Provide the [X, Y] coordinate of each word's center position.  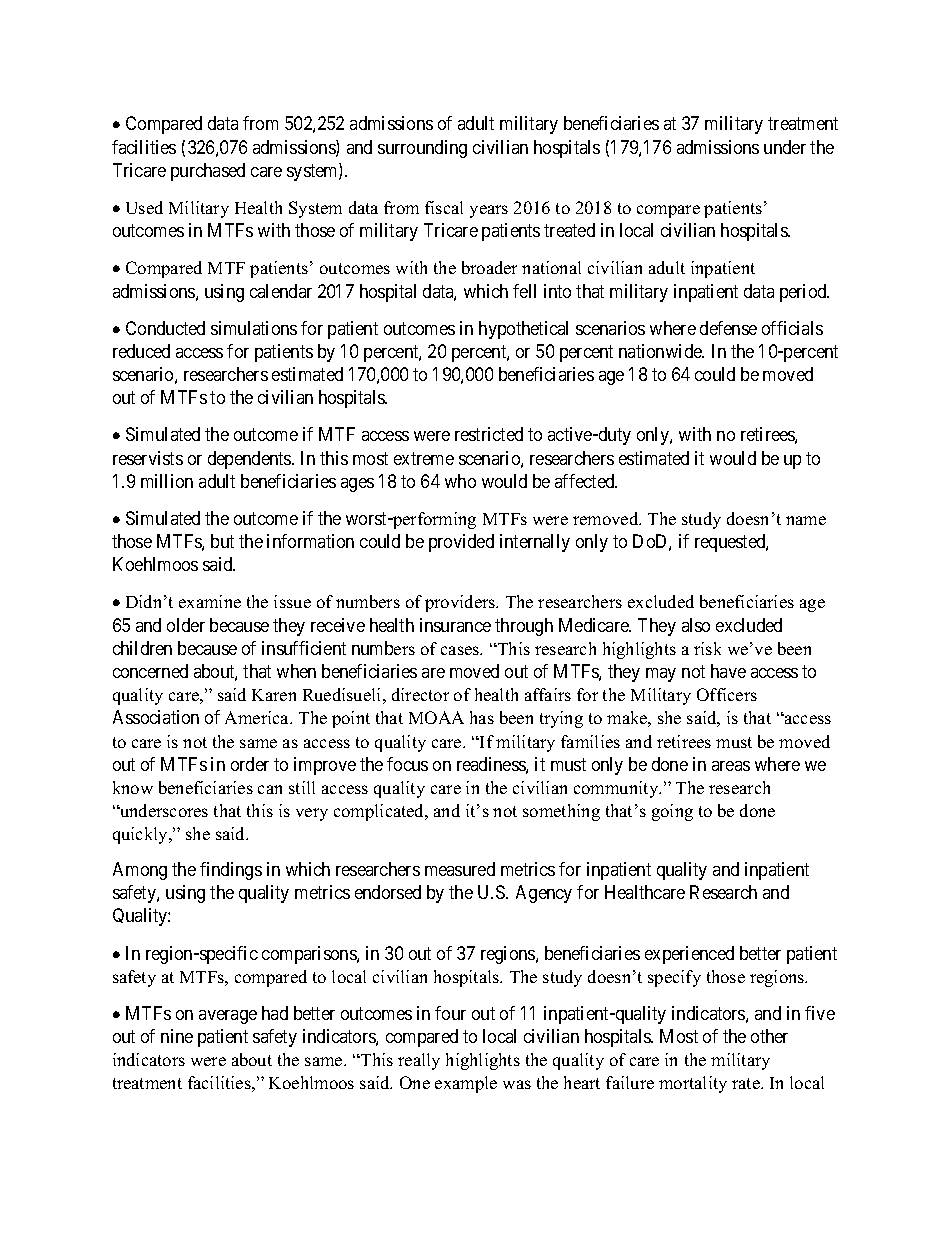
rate [747, 1083]
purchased [208, 172]
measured [460, 869]
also [696, 625]
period [804, 293]
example [466, 1084]
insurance [455, 625]
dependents [250, 460]
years [489, 211]
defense [728, 328]
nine [177, 1036]
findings [231, 871]
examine [210, 601]
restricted [489, 434]
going [672, 812]
